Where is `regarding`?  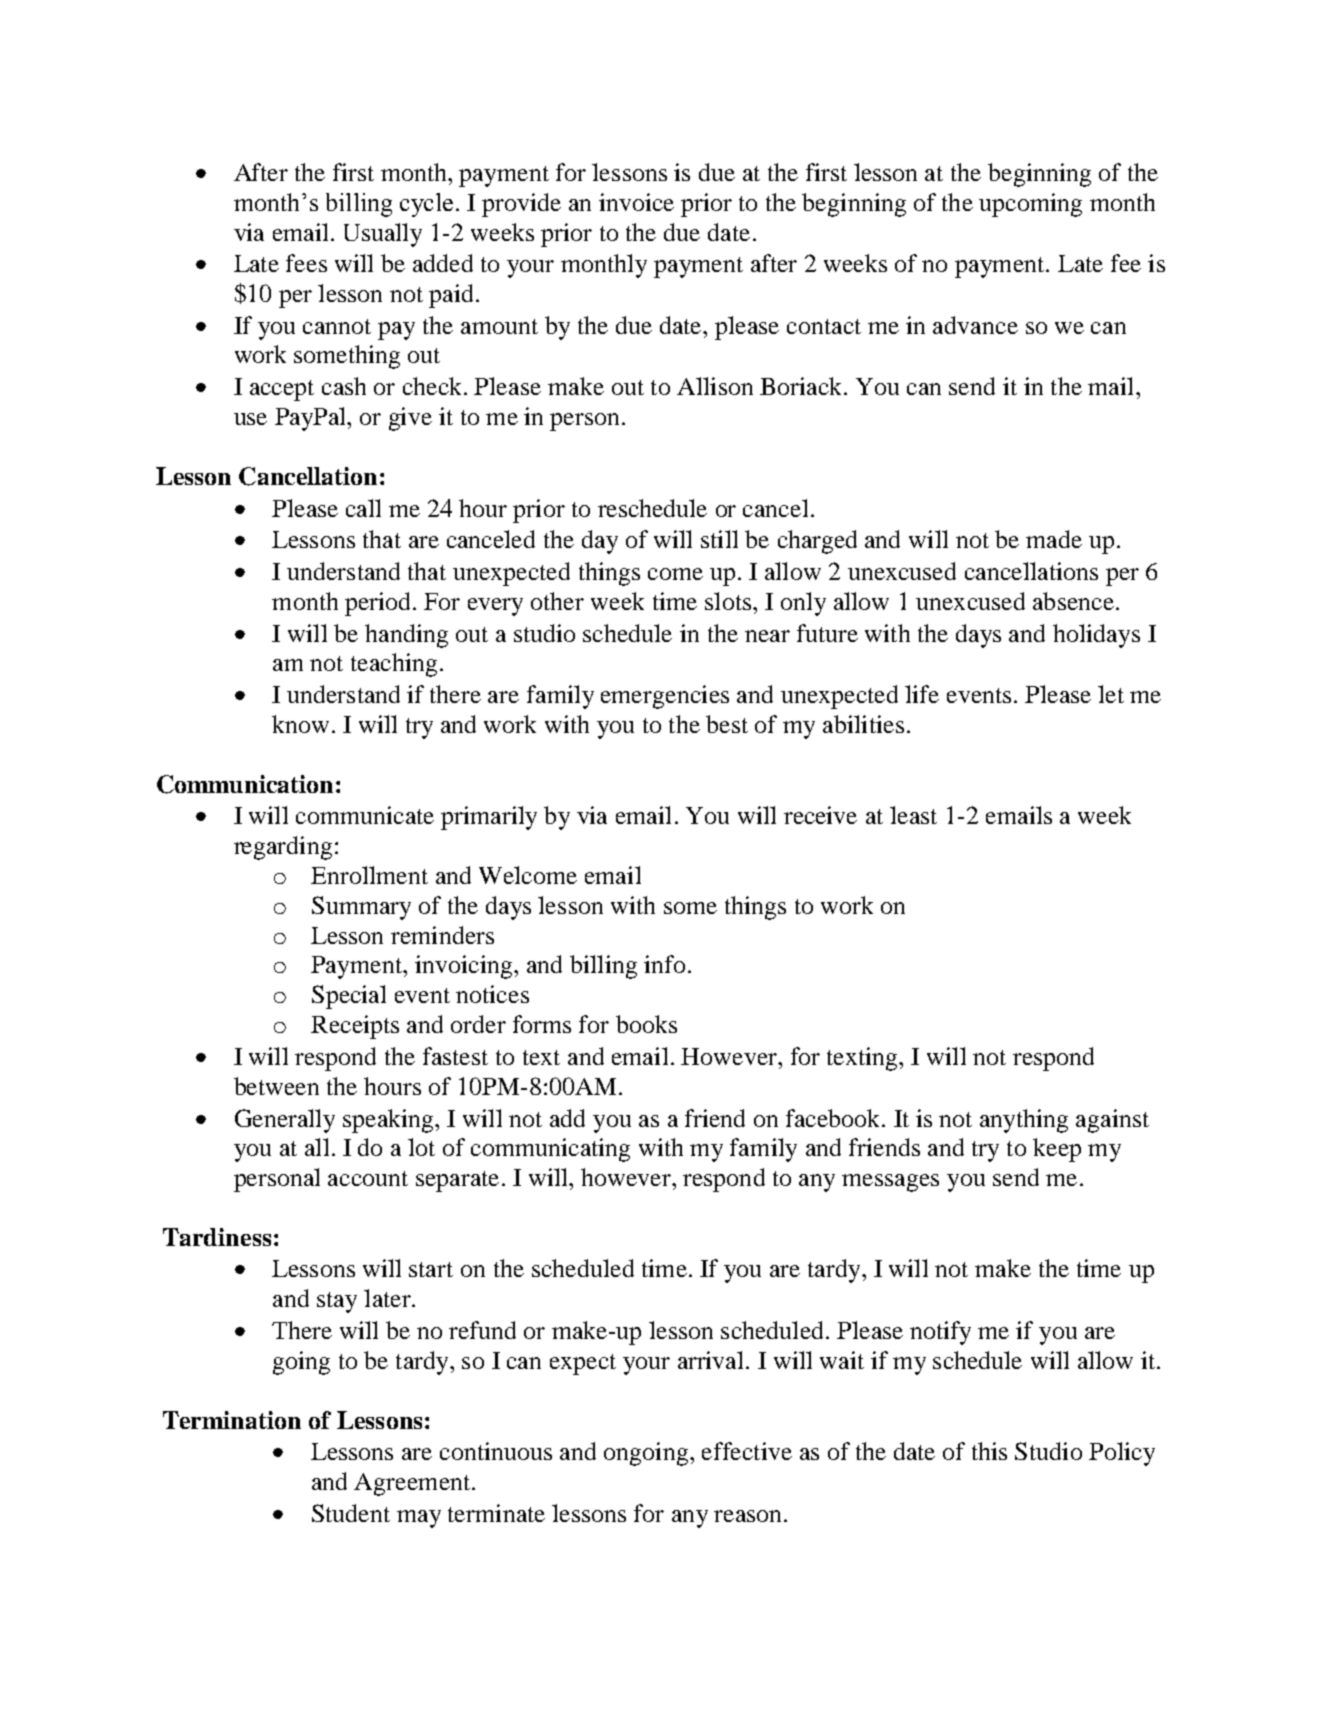
regarding is located at coordinates (283, 848).
